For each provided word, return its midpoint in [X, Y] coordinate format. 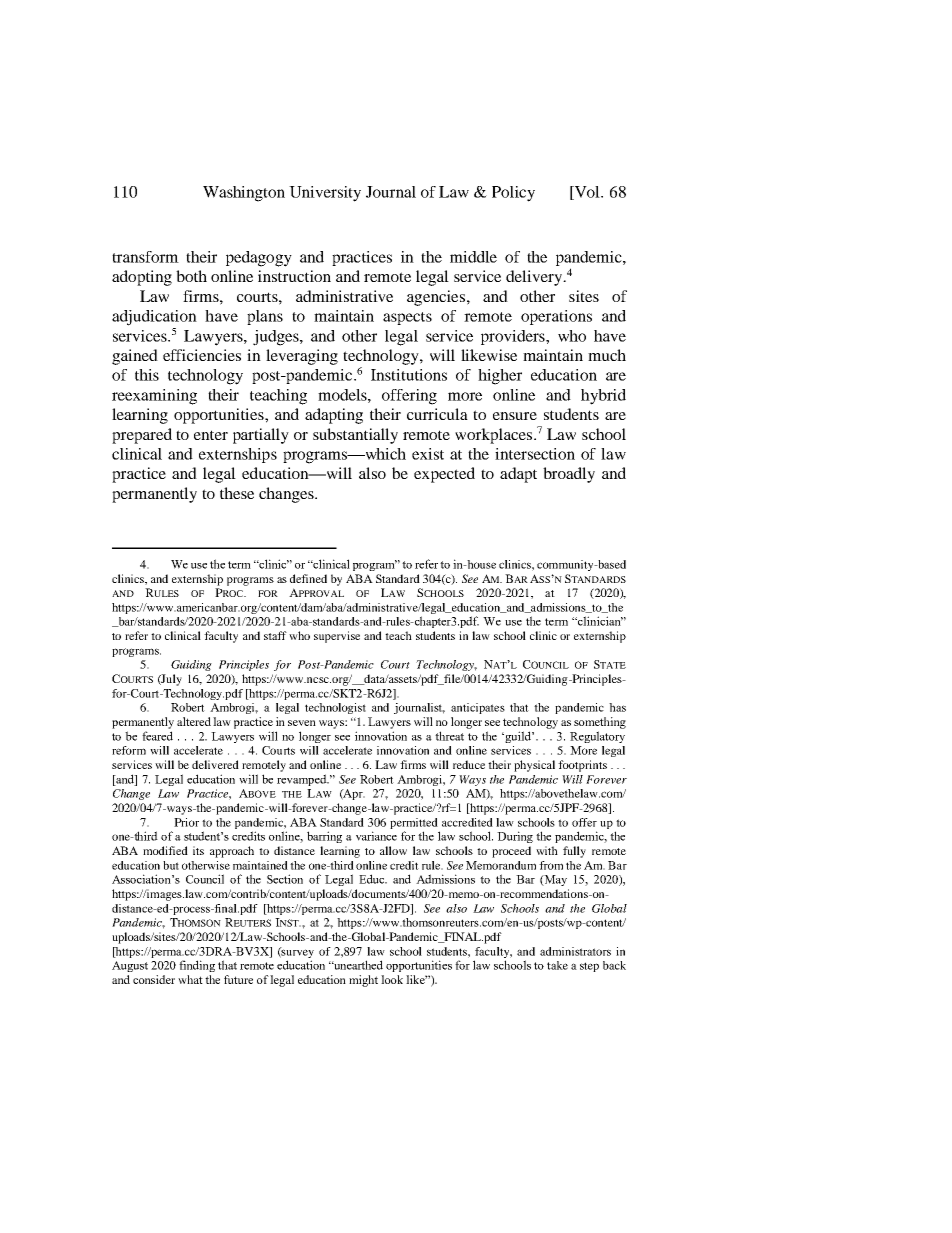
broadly [569, 475]
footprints [582, 766]
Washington [244, 194]
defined [308, 578]
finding [197, 966]
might [363, 981]
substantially [355, 436]
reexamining [154, 397]
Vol [588, 193]
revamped [303, 780]
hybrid [603, 397]
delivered [215, 764]
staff [275, 635]
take [557, 965]
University [325, 194]
